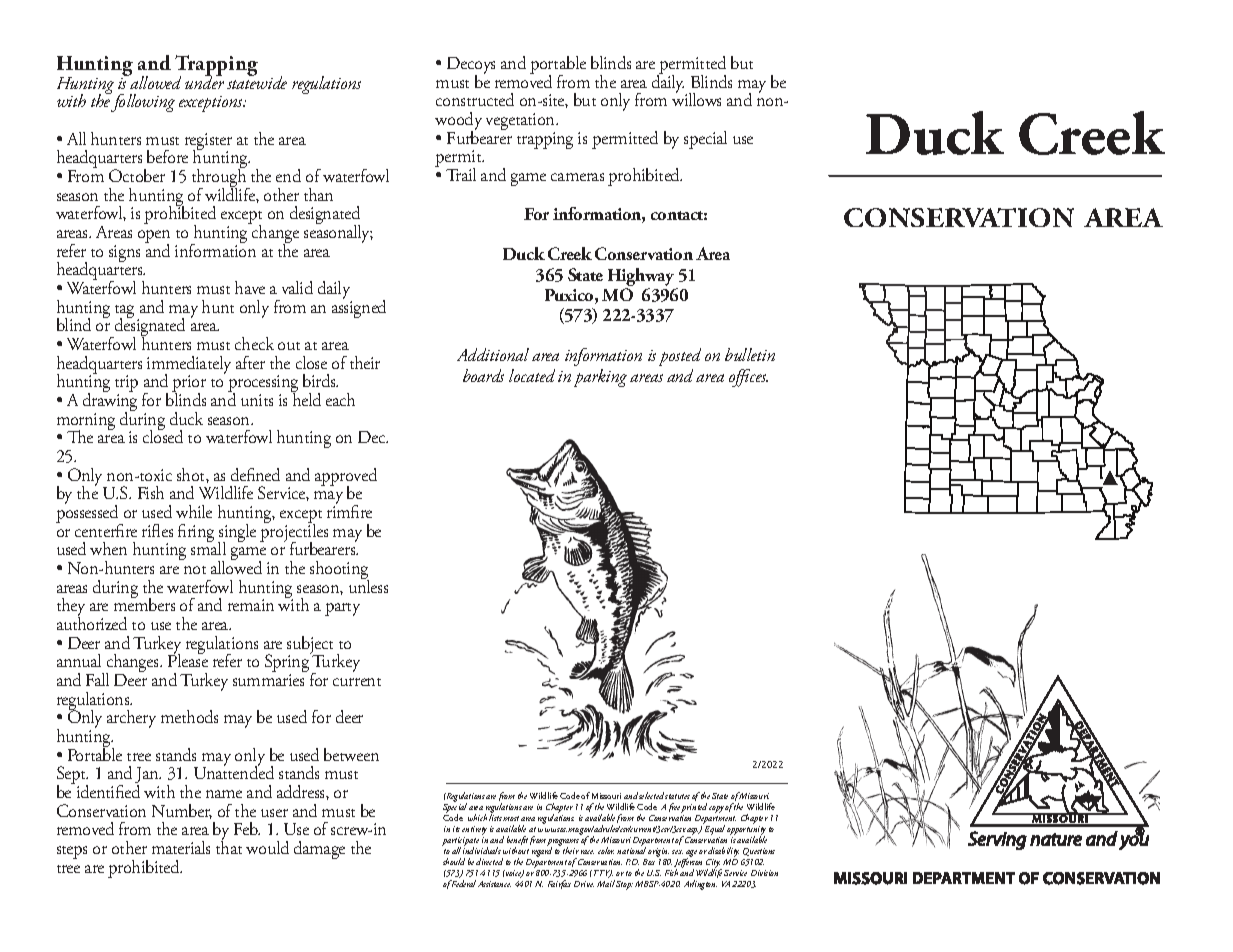  What do you see at coordinates (181, 847) in the screenshot?
I see `materials` at bounding box center [181, 847].
